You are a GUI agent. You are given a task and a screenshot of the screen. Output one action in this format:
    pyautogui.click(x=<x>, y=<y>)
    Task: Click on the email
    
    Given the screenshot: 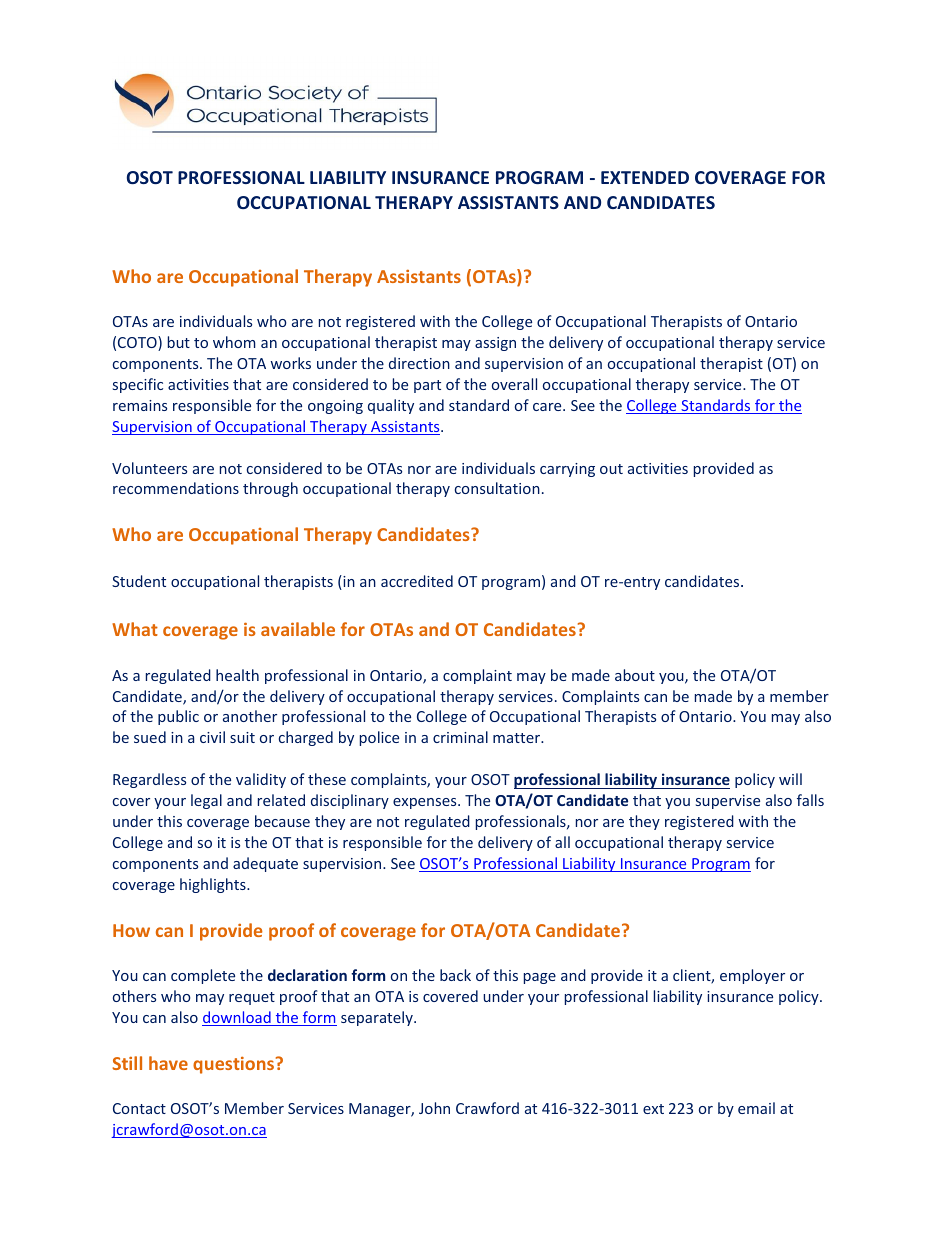 What is the action you would take?
    pyautogui.click(x=756, y=1108)
